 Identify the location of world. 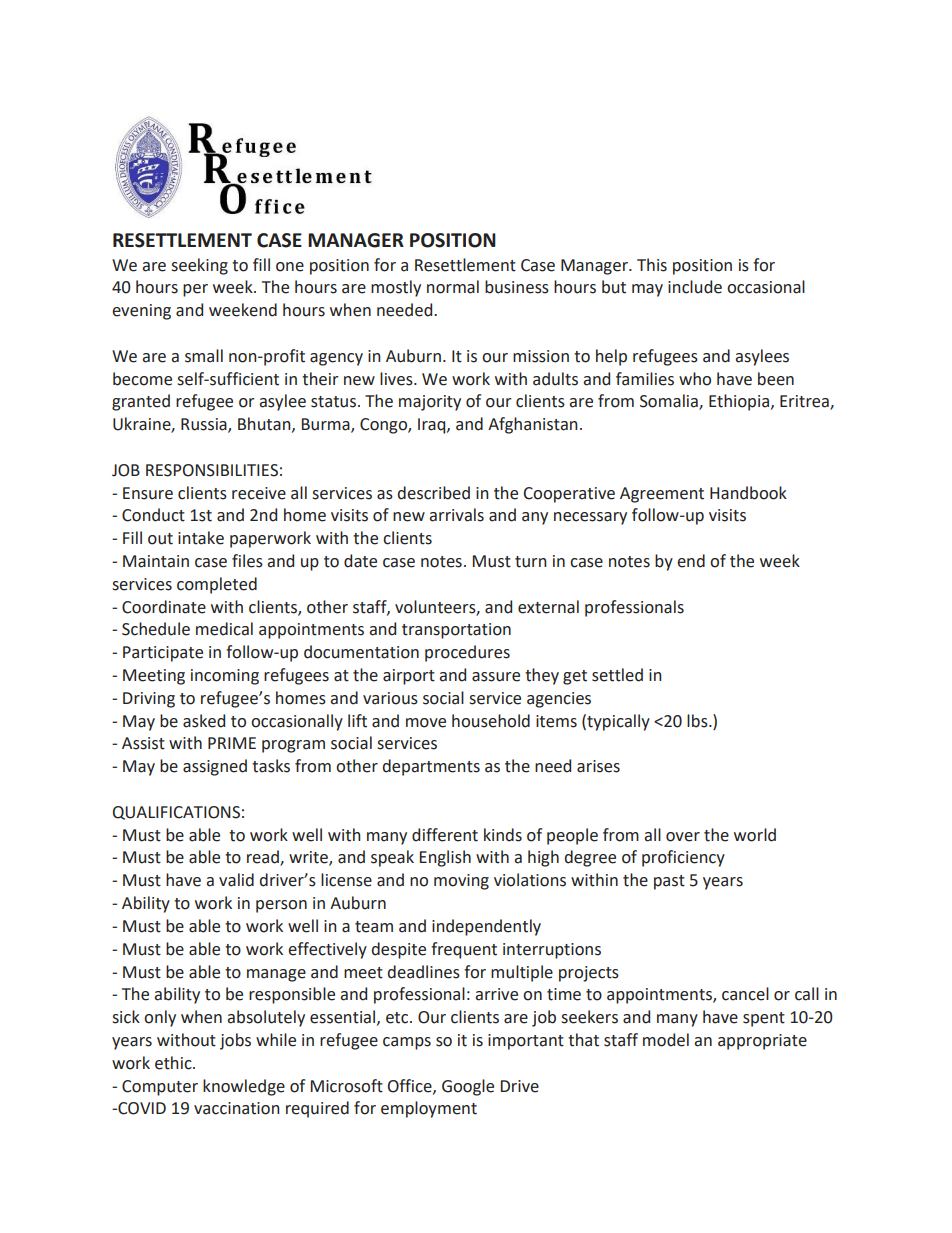
(755, 835).
